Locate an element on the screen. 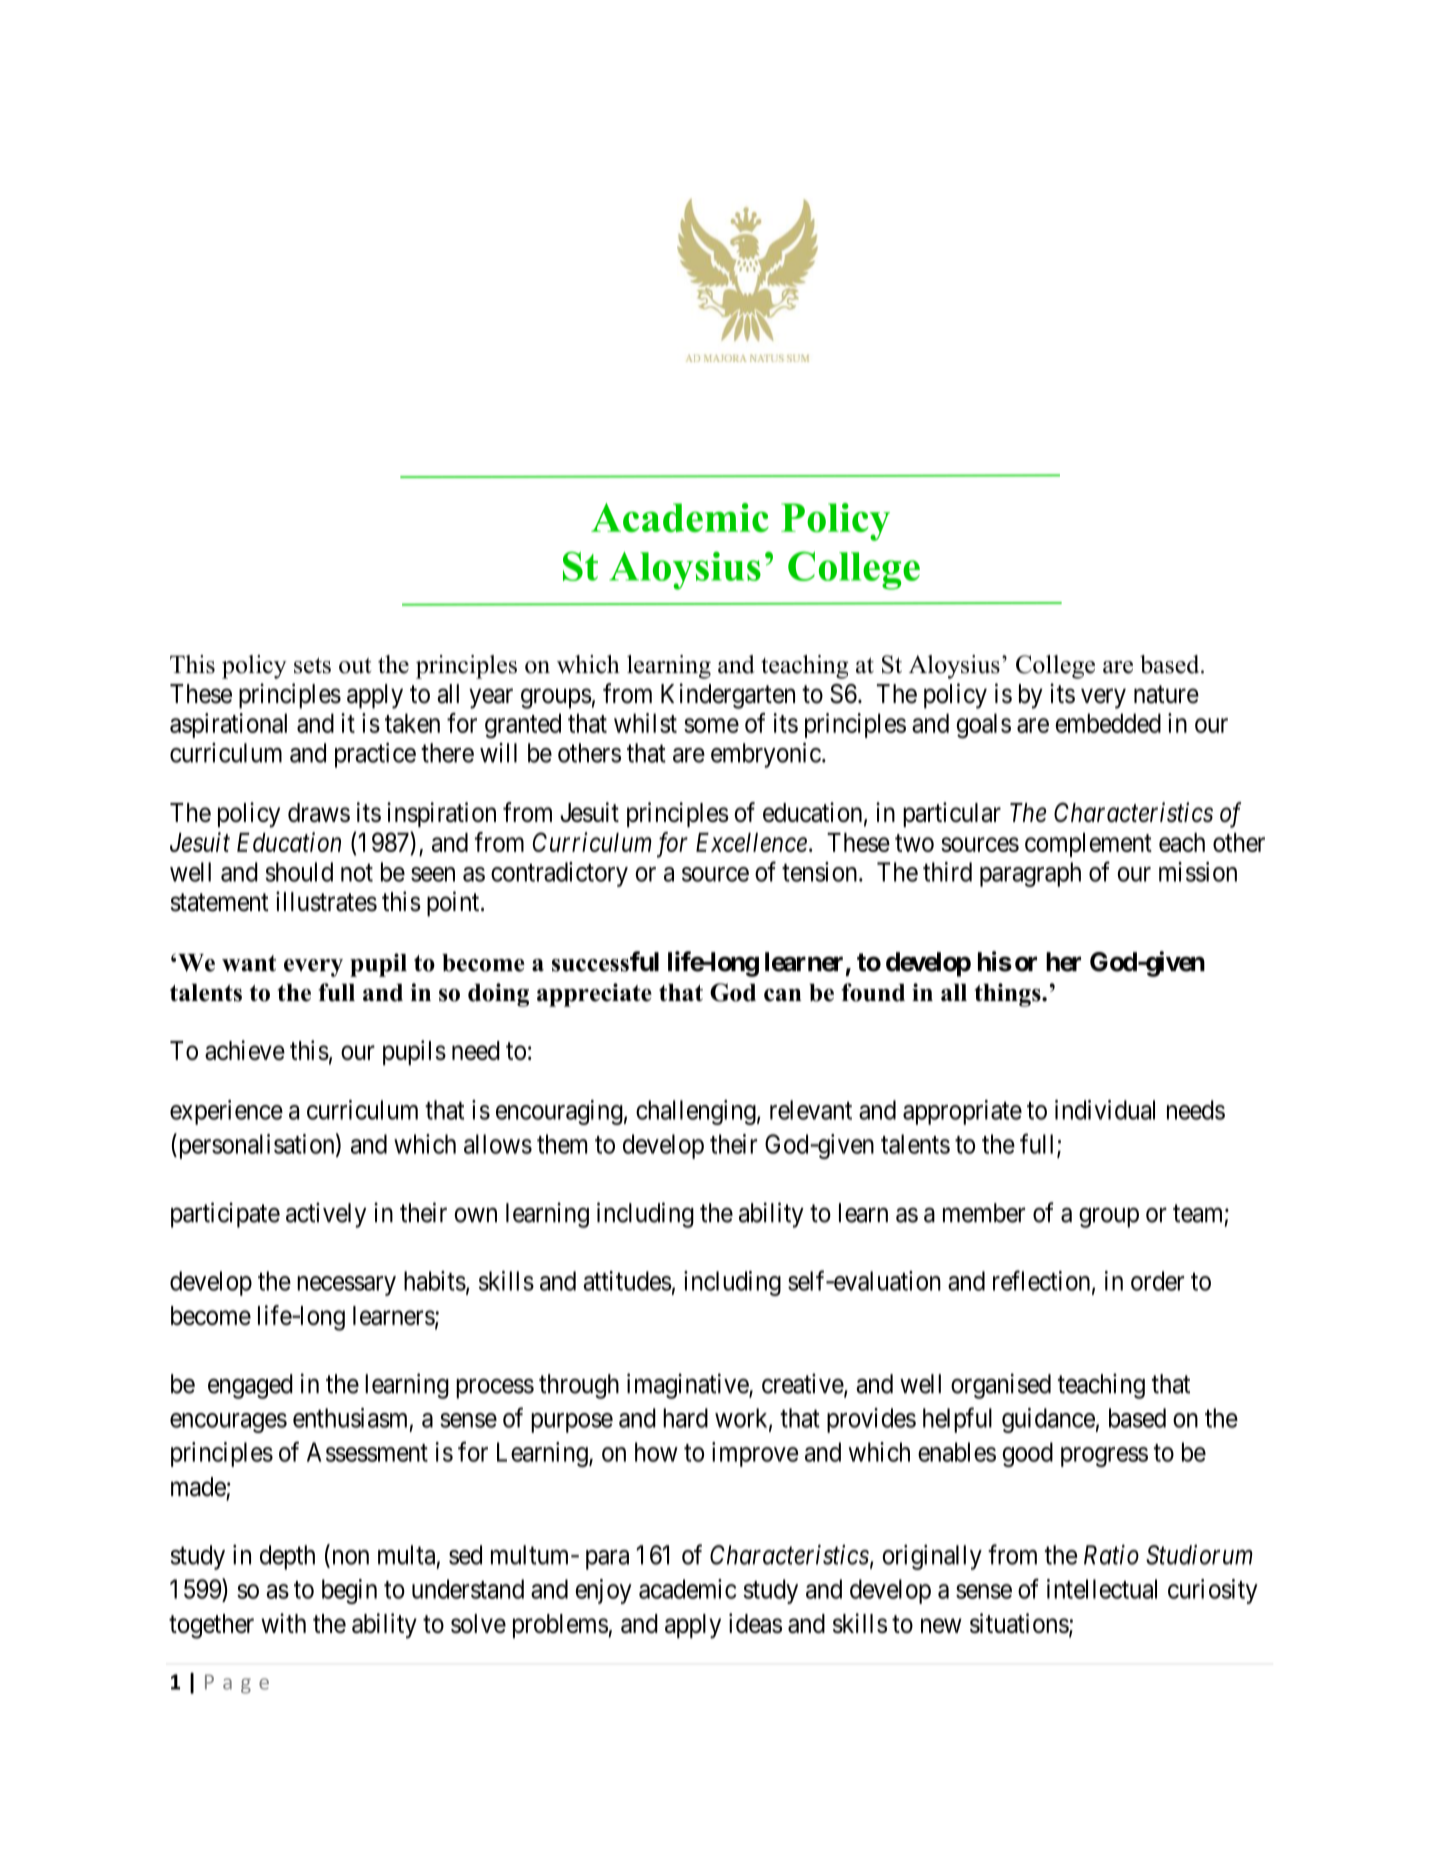 This screenshot has height=1863, width=1439. embedded is located at coordinates (1108, 723).
